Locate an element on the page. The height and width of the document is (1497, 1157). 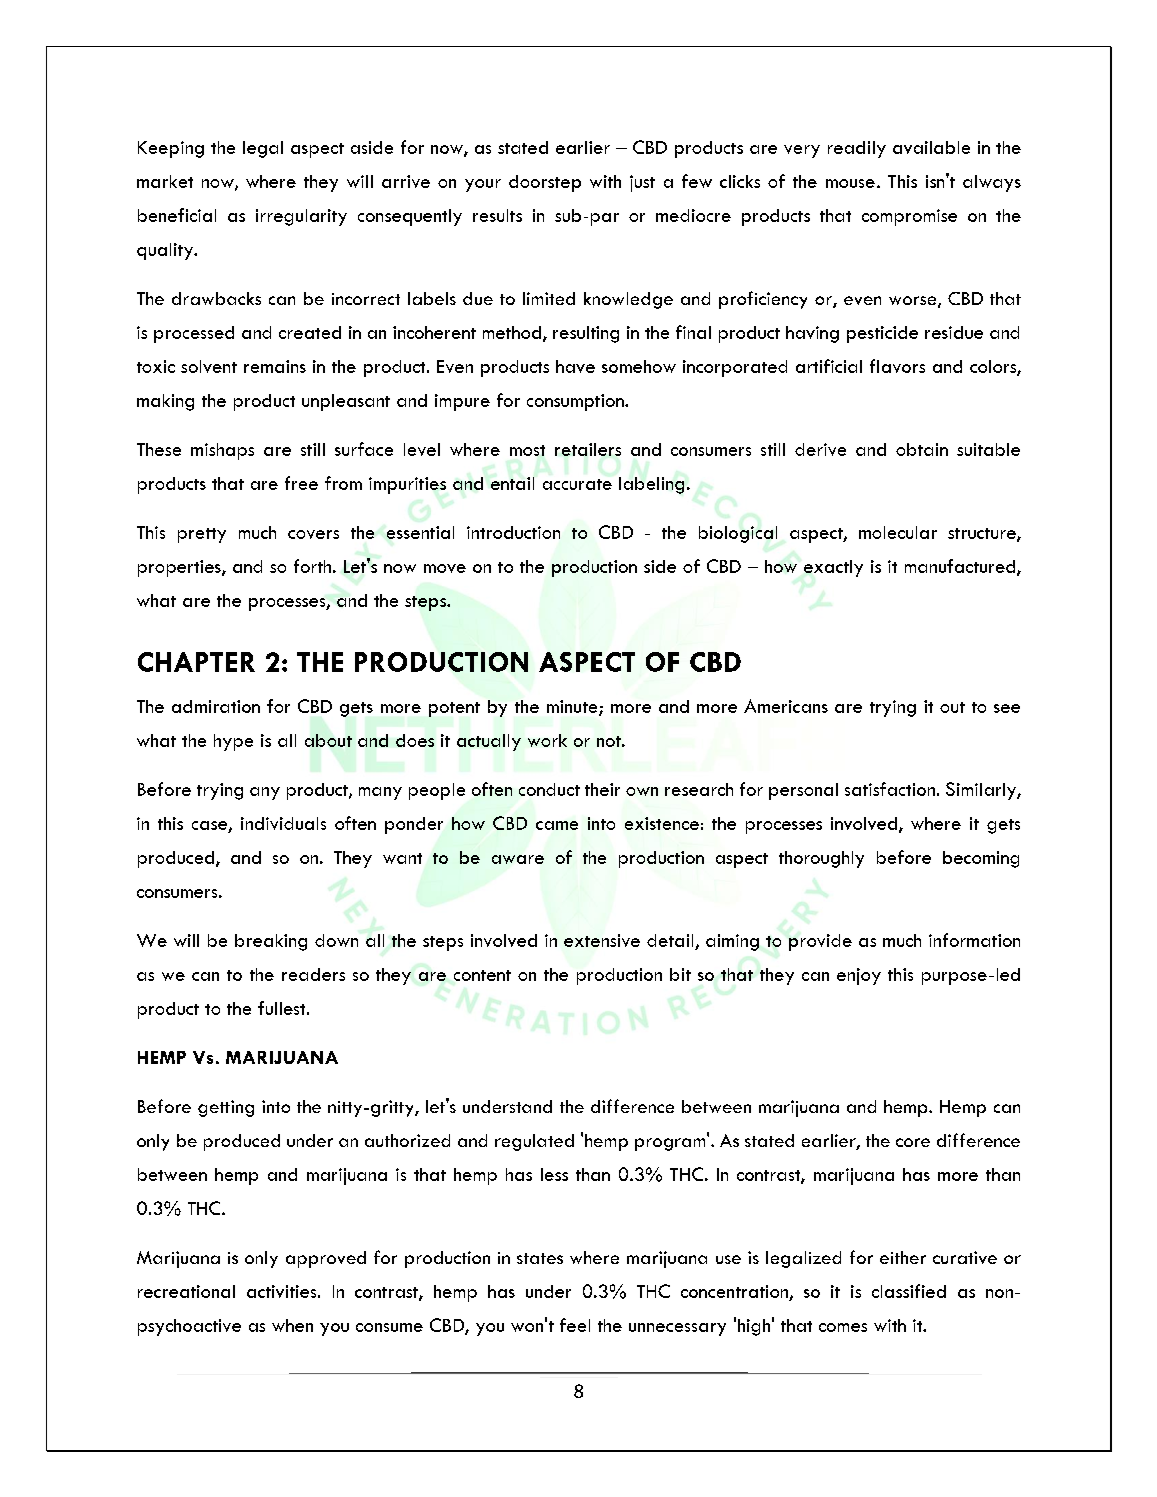
compromise is located at coordinates (909, 217).
